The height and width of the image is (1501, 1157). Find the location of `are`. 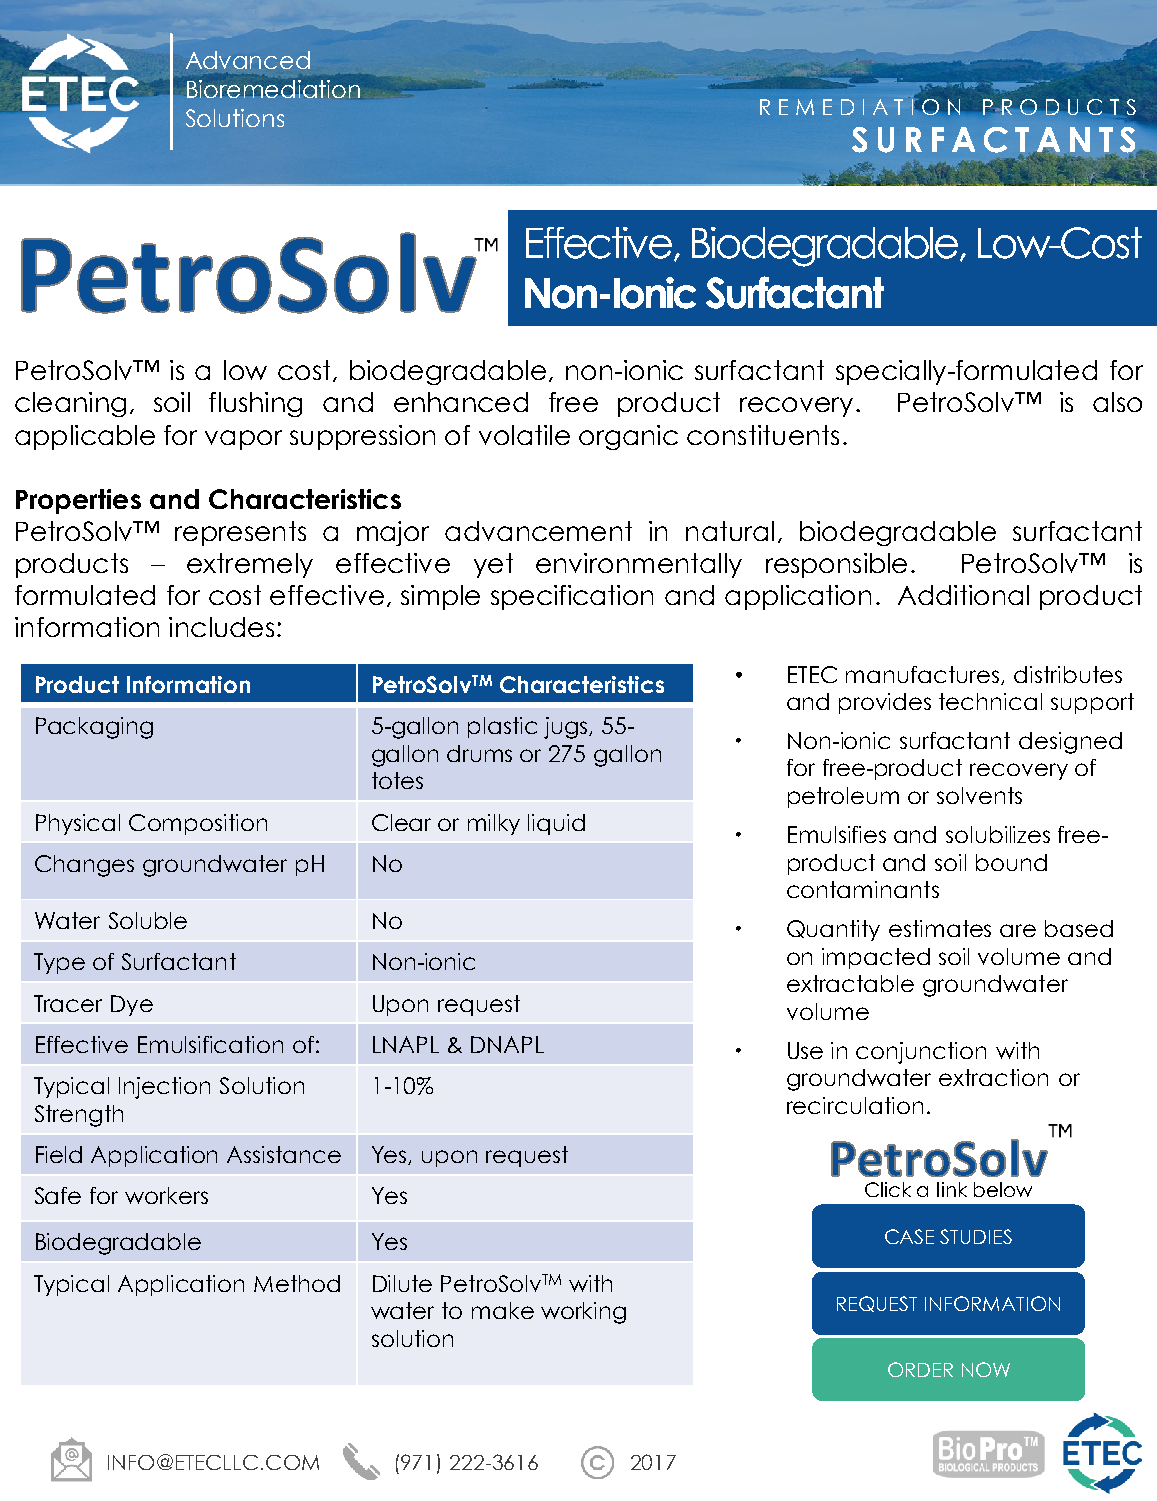

are is located at coordinates (1018, 930).
